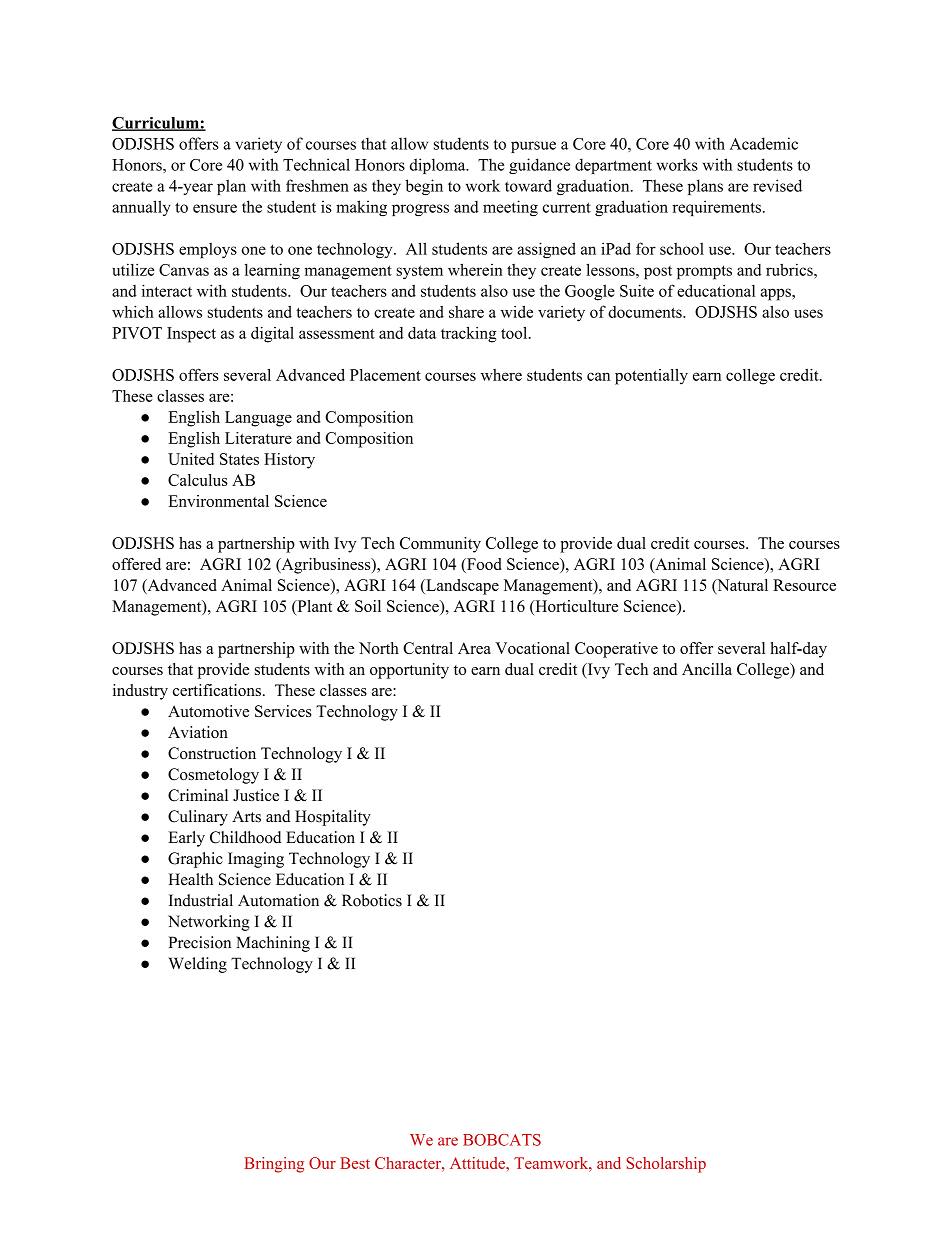  Describe the element at coordinates (478, 1163) in the document. I see `Attitude` at that location.
